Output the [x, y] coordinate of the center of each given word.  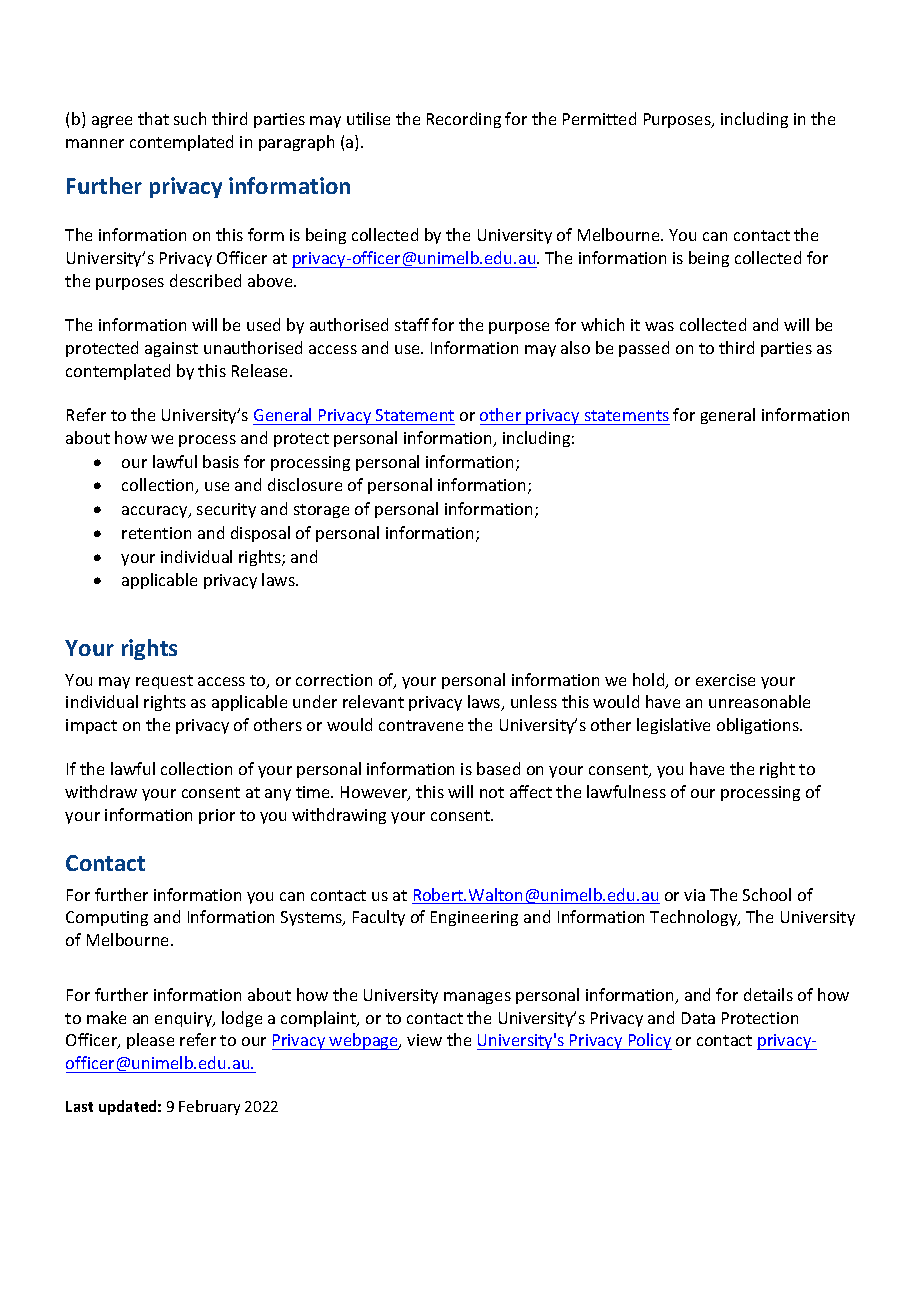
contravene [421, 725]
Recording [464, 120]
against [171, 349]
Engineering [474, 918]
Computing [107, 918]
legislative [673, 726]
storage [321, 511]
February [209, 1107]
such [190, 118]
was [659, 326]
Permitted [599, 118]
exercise [725, 680]
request [164, 682]
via [694, 895]
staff [412, 324]
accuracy [156, 512]
